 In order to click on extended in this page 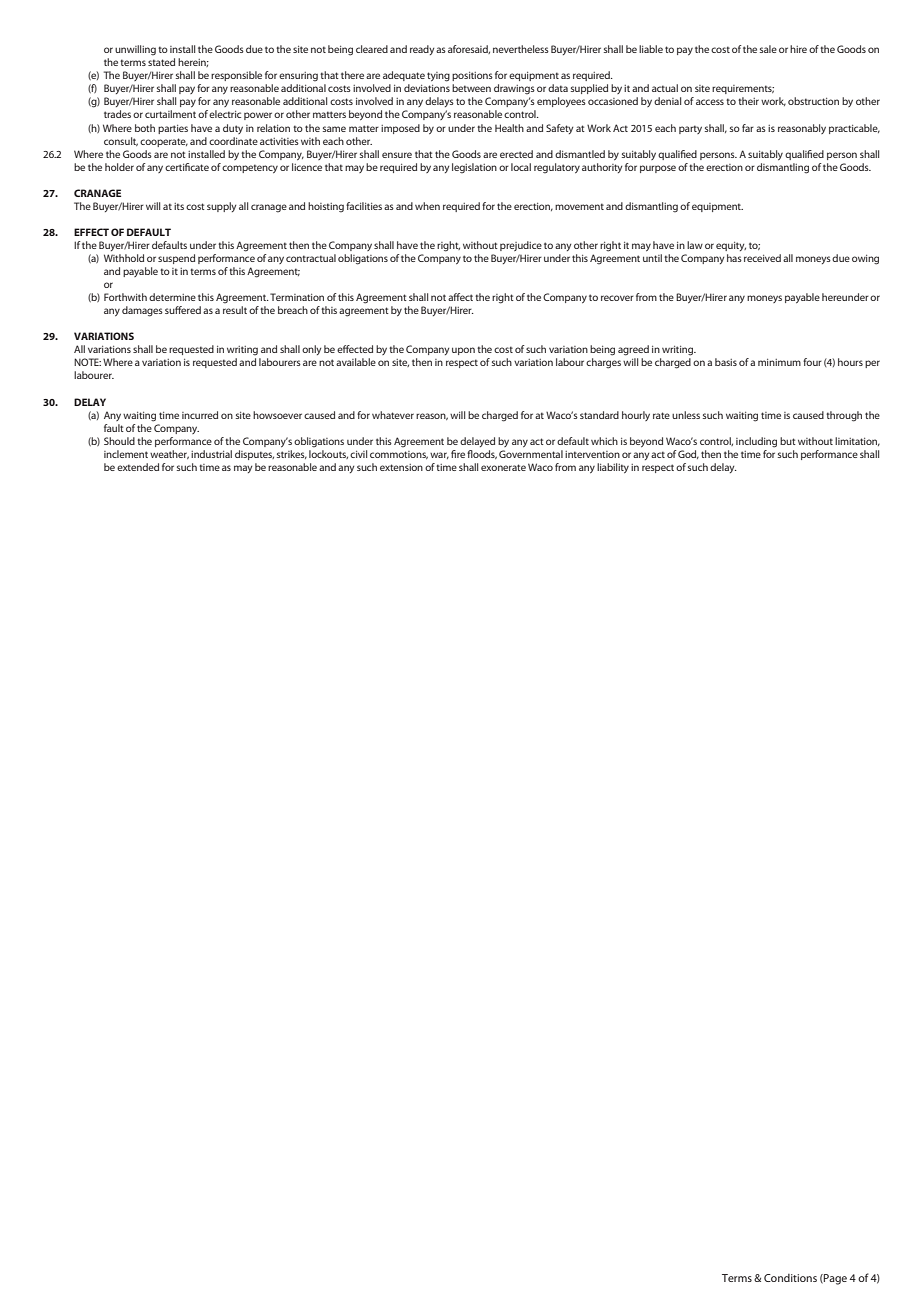, I will do `click(138, 467)`.
